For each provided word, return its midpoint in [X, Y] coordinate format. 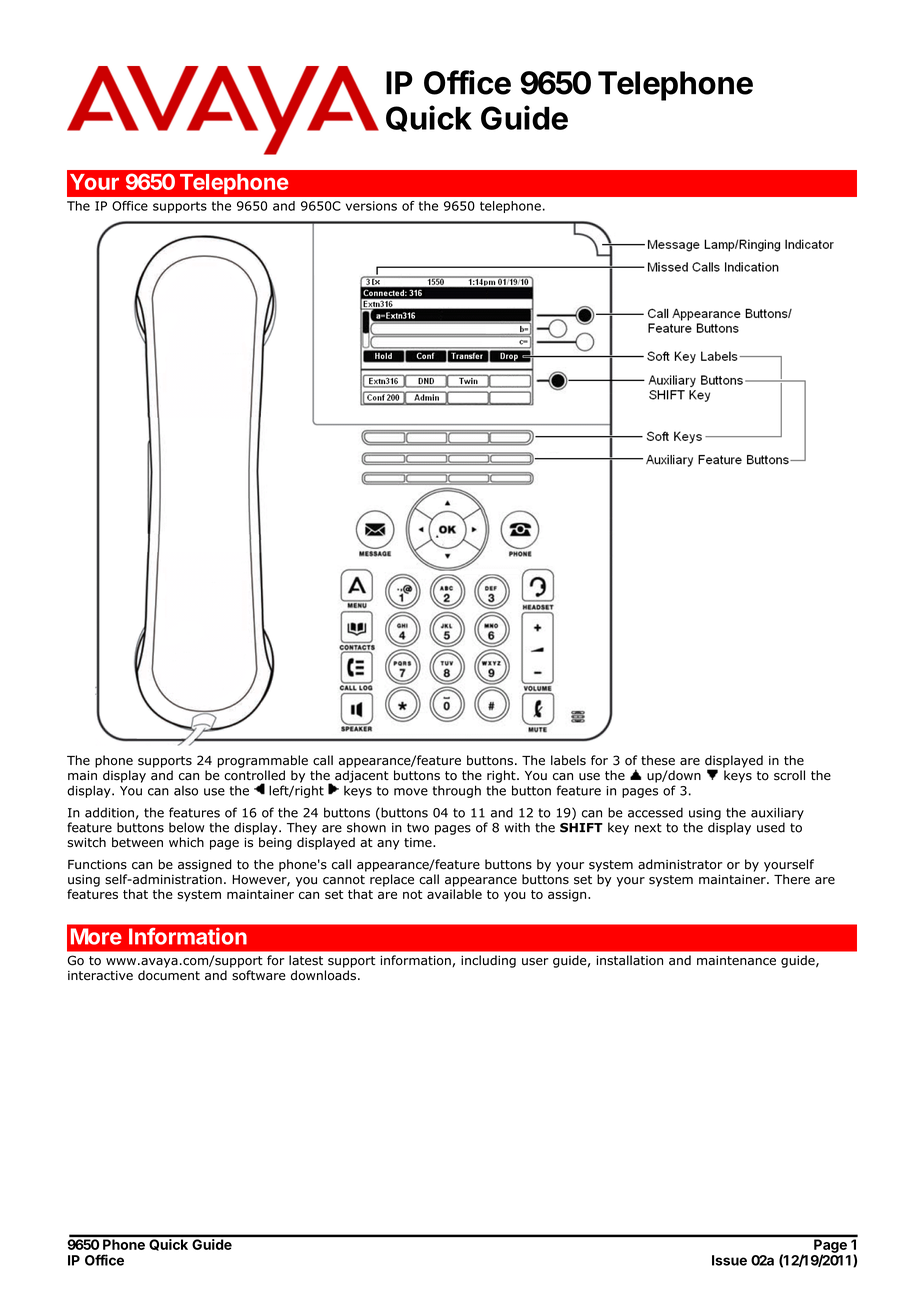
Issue [729, 1260]
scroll [789, 775]
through [457, 791]
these [658, 760]
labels [568, 760]
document [169, 975]
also [186, 791]
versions [371, 206]
